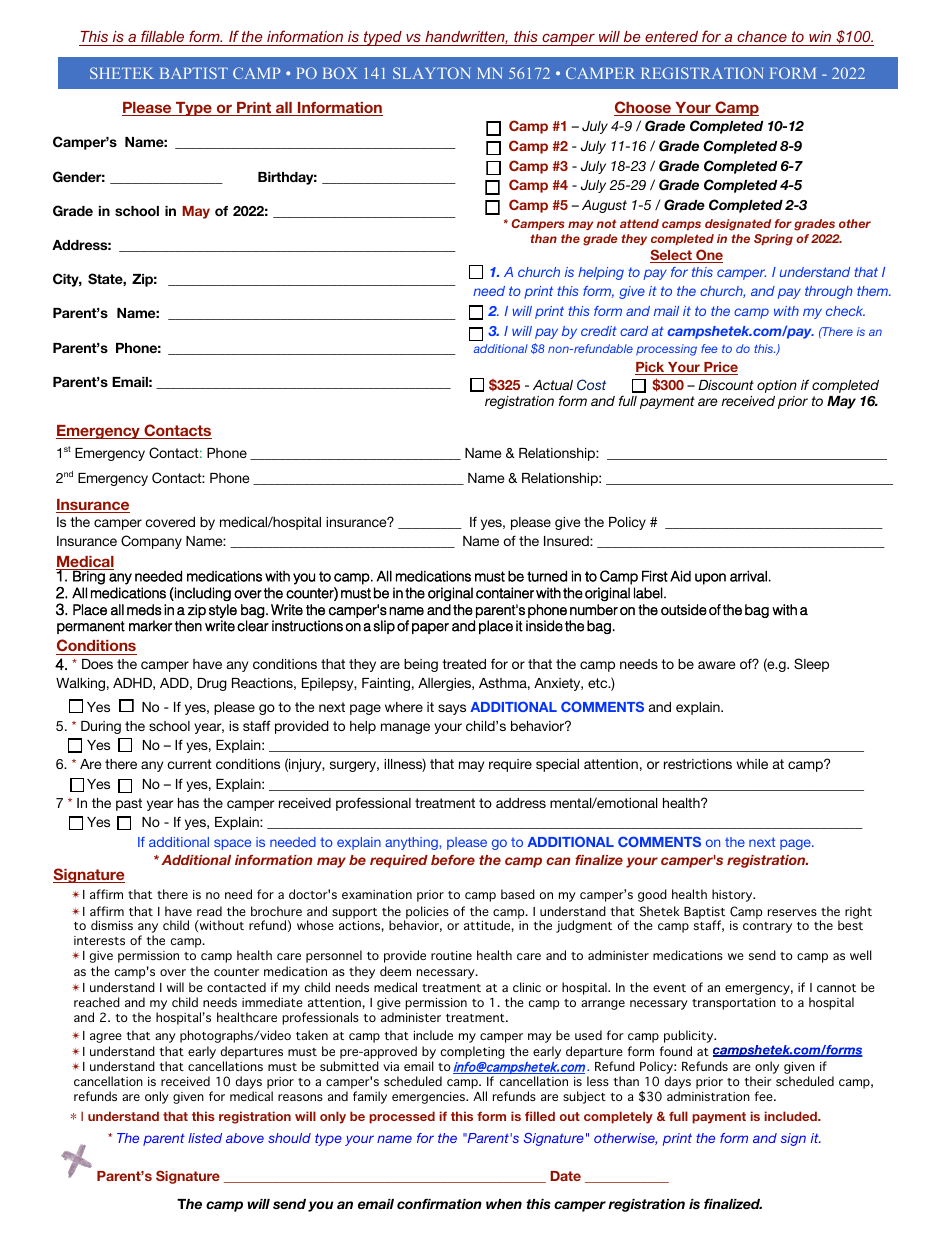 The image size is (952, 1233). What do you see at coordinates (151, 542) in the document?
I see `Company` at bounding box center [151, 542].
